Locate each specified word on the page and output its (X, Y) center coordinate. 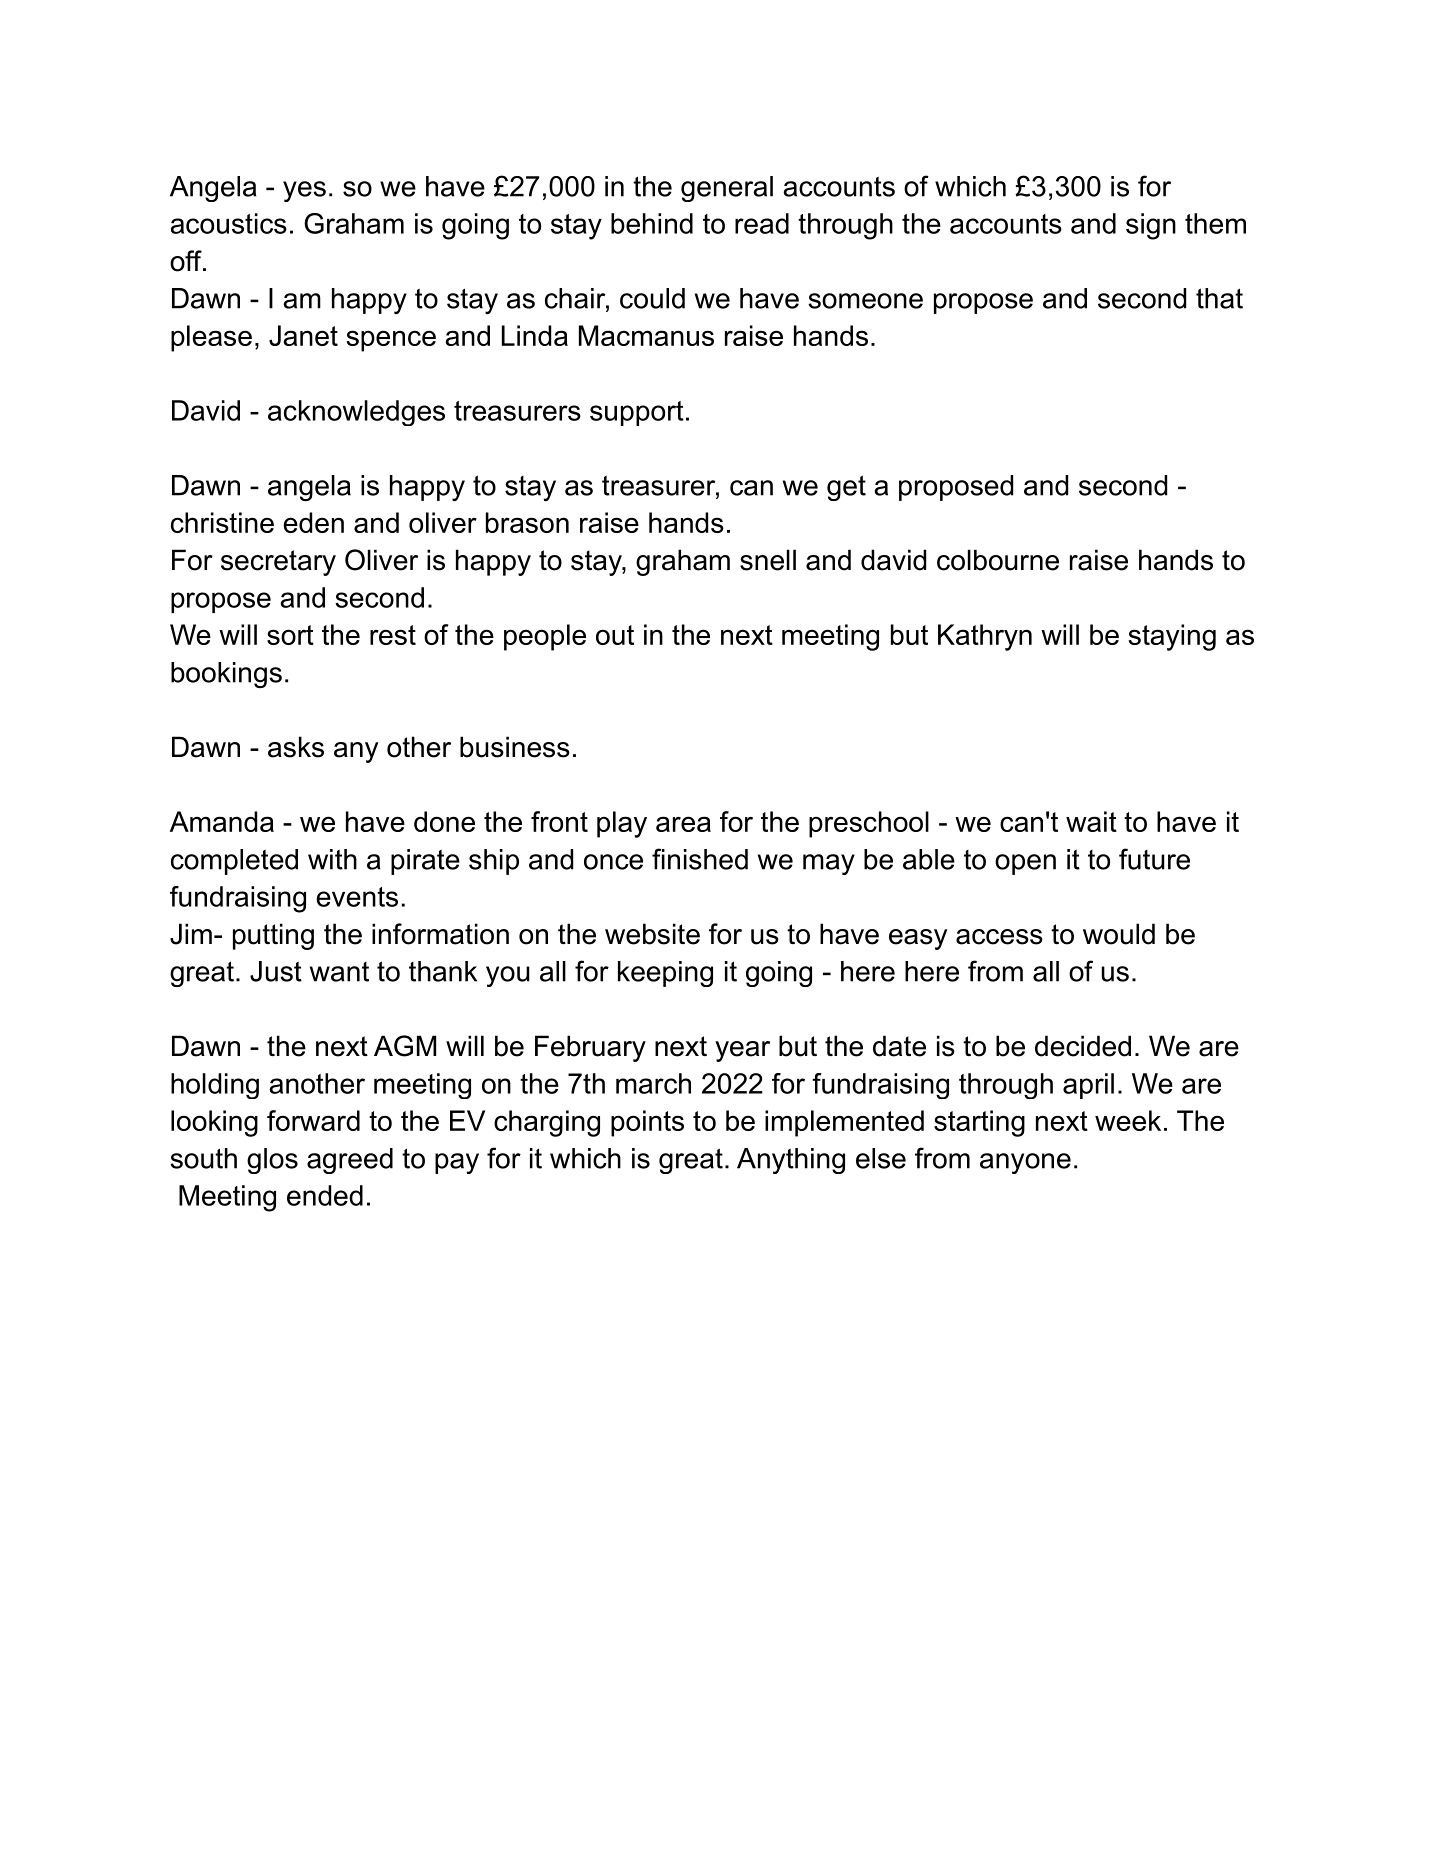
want (339, 972)
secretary (278, 563)
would (1119, 934)
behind (652, 223)
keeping (665, 974)
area (683, 824)
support (637, 413)
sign (1151, 226)
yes (304, 191)
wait (1091, 821)
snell (768, 560)
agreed (350, 1161)
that (1219, 298)
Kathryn (985, 637)
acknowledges (356, 413)
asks (296, 747)
